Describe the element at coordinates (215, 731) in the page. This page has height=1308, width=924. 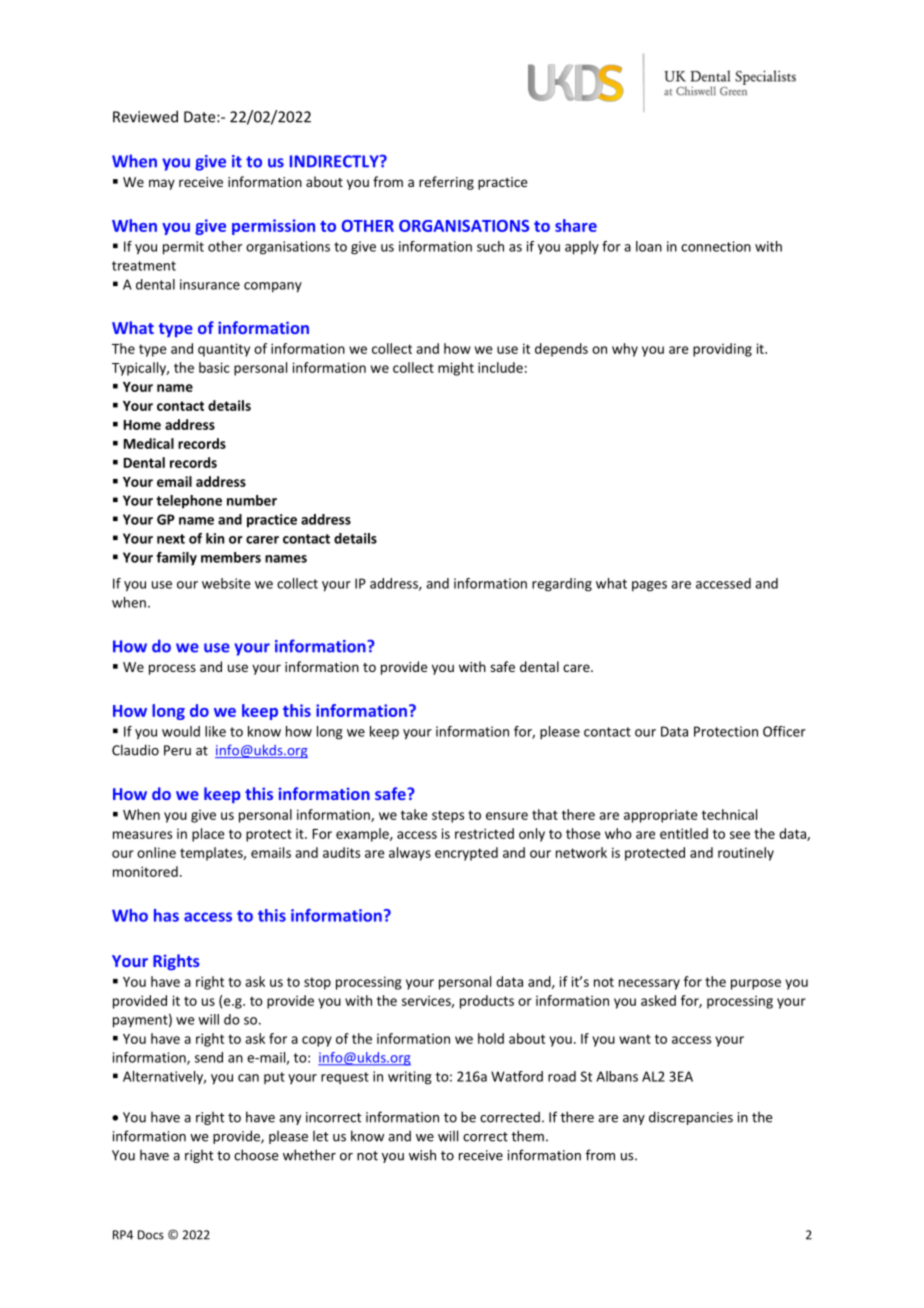
I see `like` at that location.
